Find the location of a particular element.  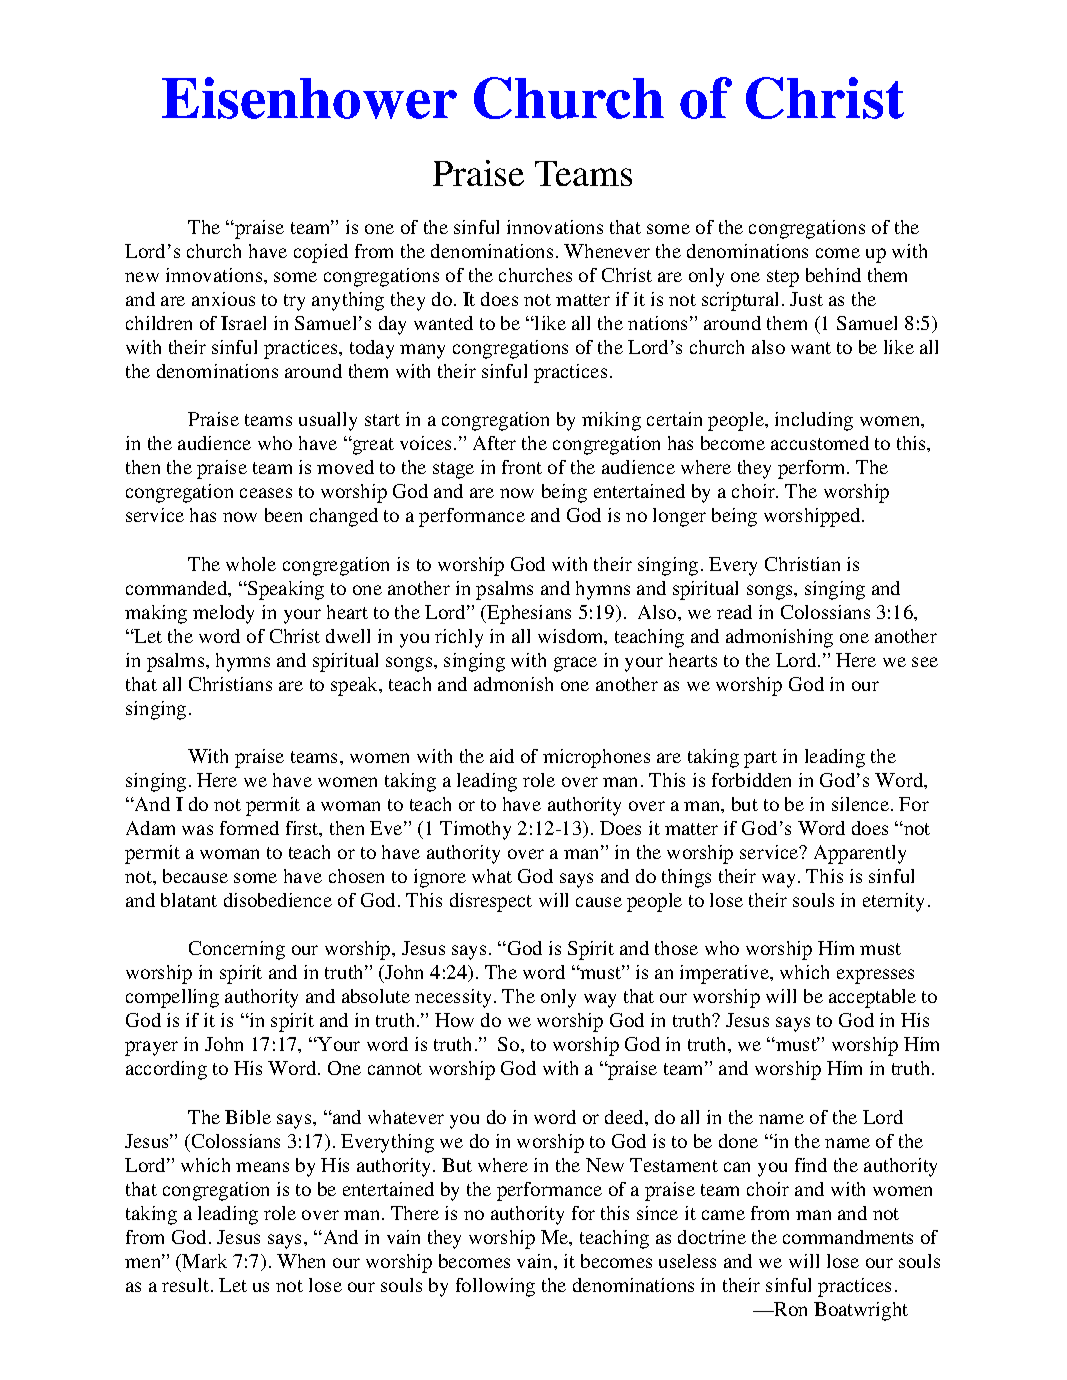

melody is located at coordinates (223, 614).
